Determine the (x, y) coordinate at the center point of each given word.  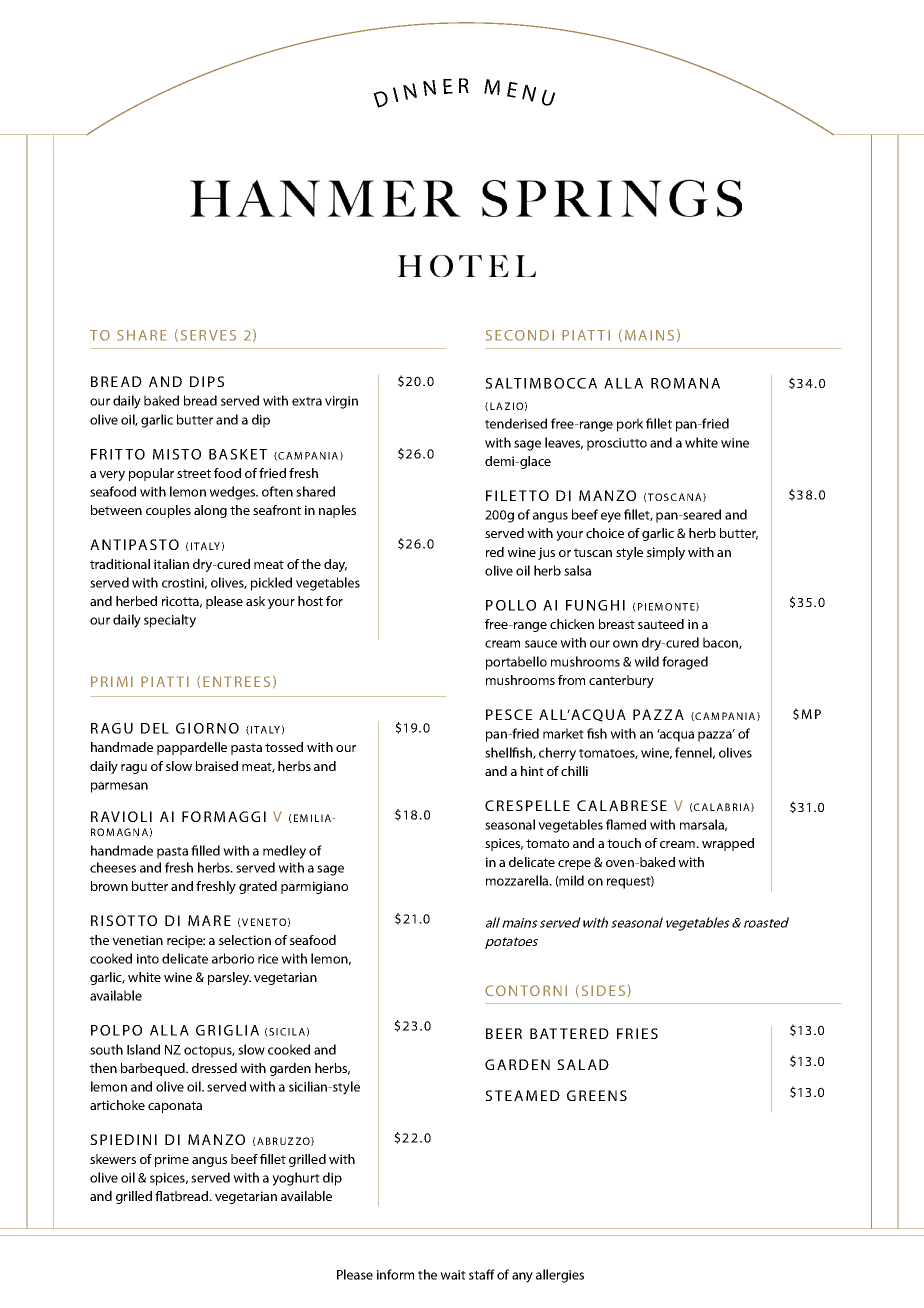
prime (172, 1160)
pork (630, 425)
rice (268, 959)
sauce (541, 644)
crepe (574, 865)
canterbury (621, 681)
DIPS (207, 381)
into (148, 959)
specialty (170, 621)
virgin (341, 402)
